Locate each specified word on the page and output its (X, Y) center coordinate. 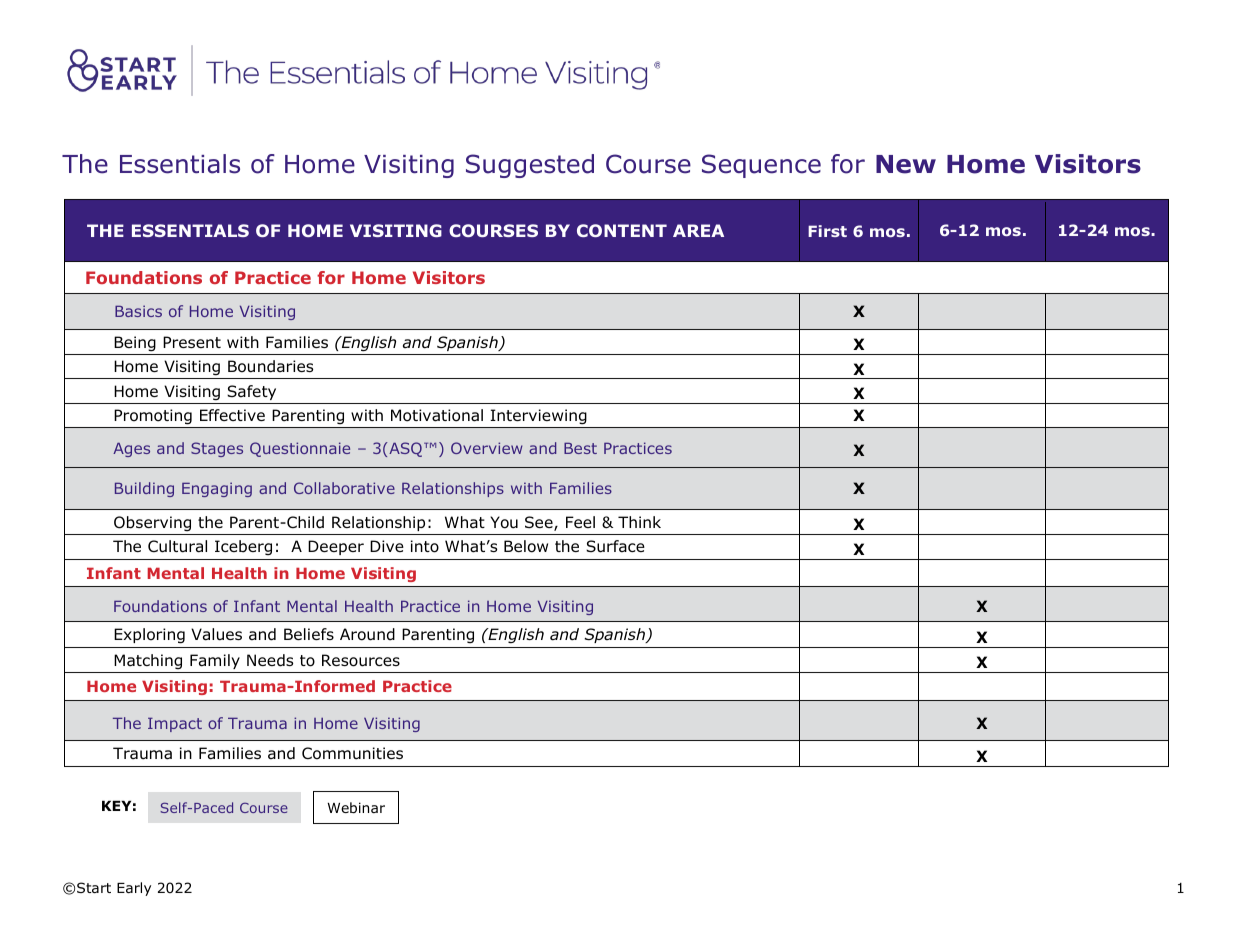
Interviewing (539, 416)
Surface (615, 546)
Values (216, 634)
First (827, 231)
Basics (138, 311)
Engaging (217, 489)
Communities (352, 753)
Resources (361, 660)
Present (192, 342)
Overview (487, 448)
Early (134, 889)
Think (639, 522)
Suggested (530, 166)
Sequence (761, 166)
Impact (175, 725)
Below (526, 546)
